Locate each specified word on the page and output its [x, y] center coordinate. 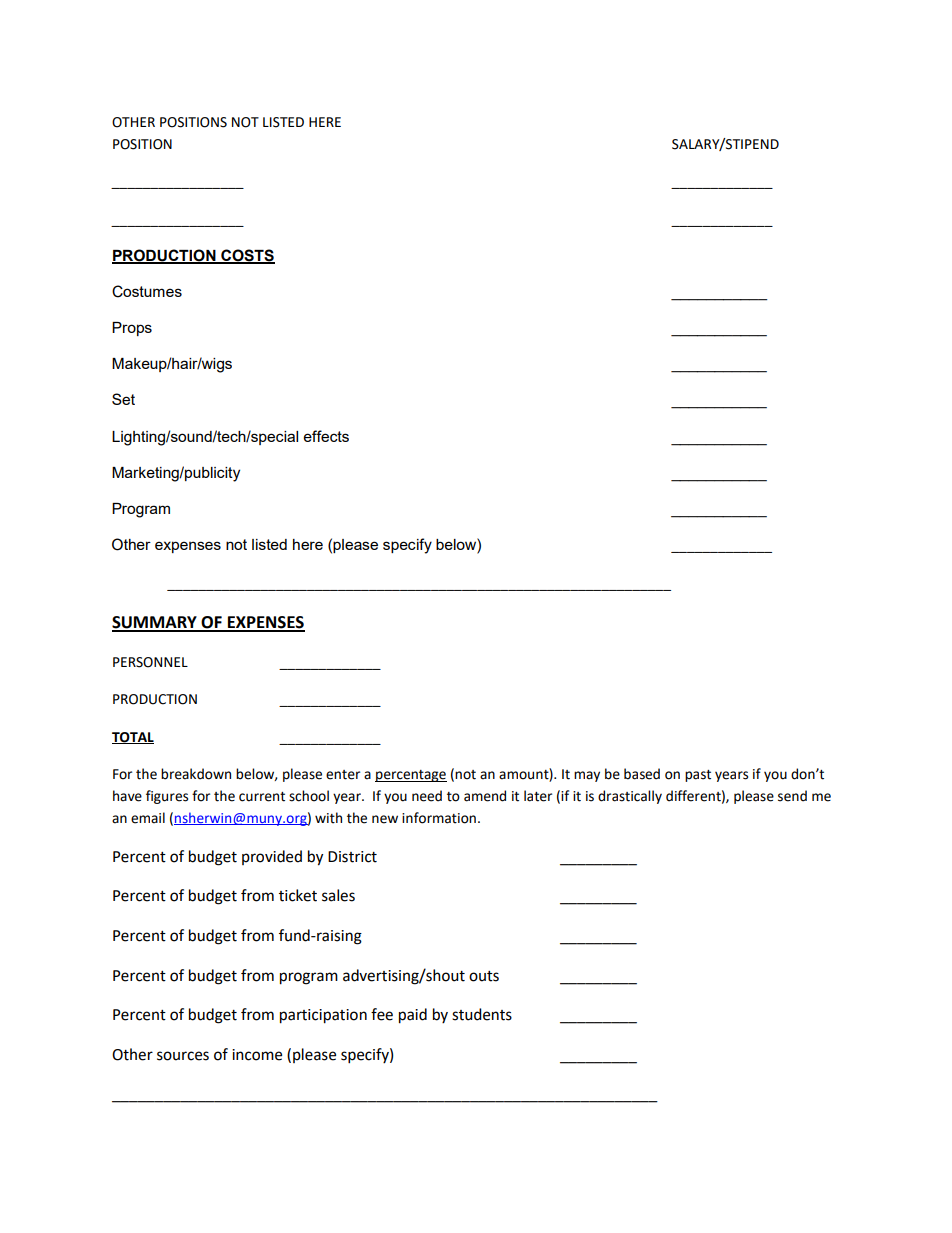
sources [183, 1056]
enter [343, 775]
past [698, 776]
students [482, 1014]
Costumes [147, 291]
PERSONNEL [150, 662]
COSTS [247, 256]
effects [326, 436]
